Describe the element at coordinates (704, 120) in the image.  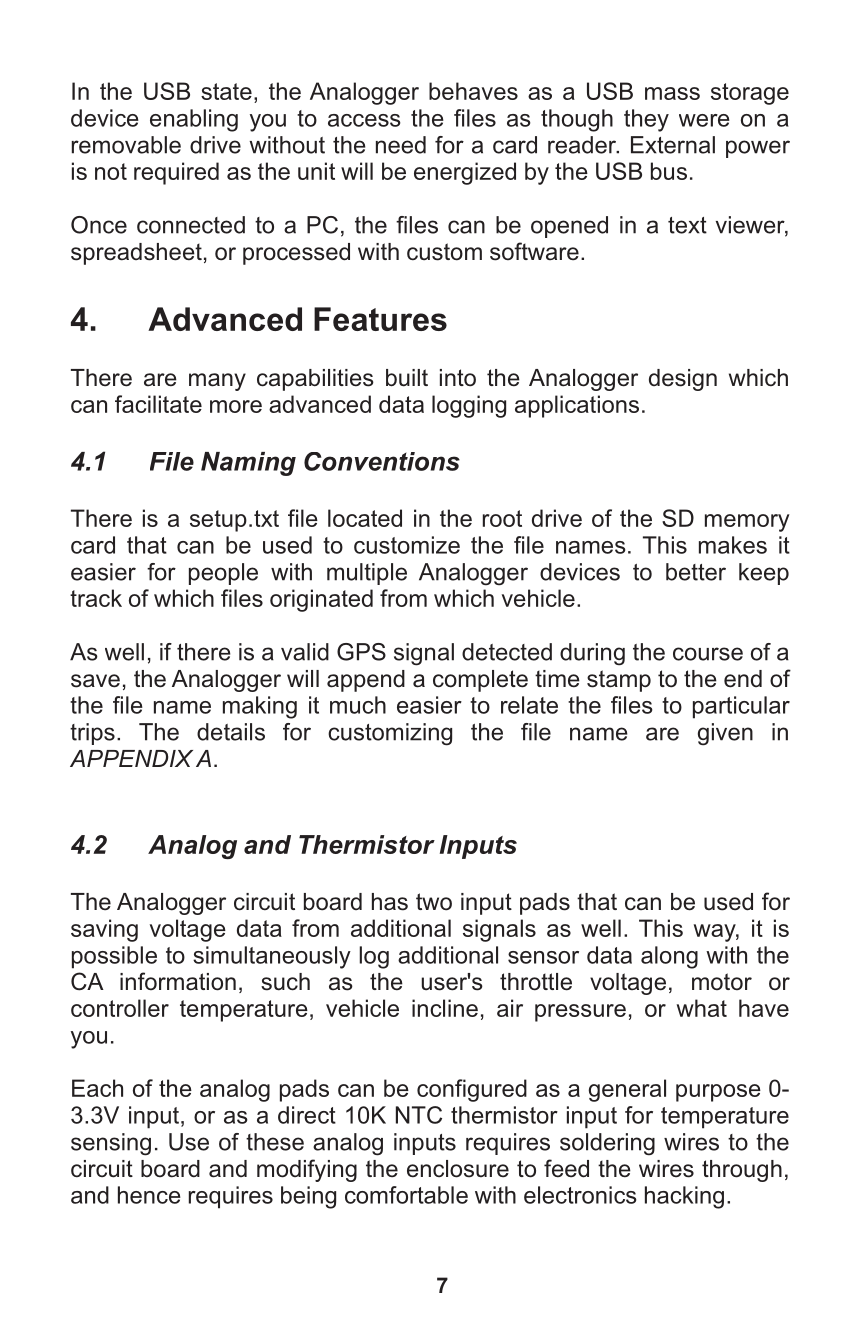
I see `were` at that location.
